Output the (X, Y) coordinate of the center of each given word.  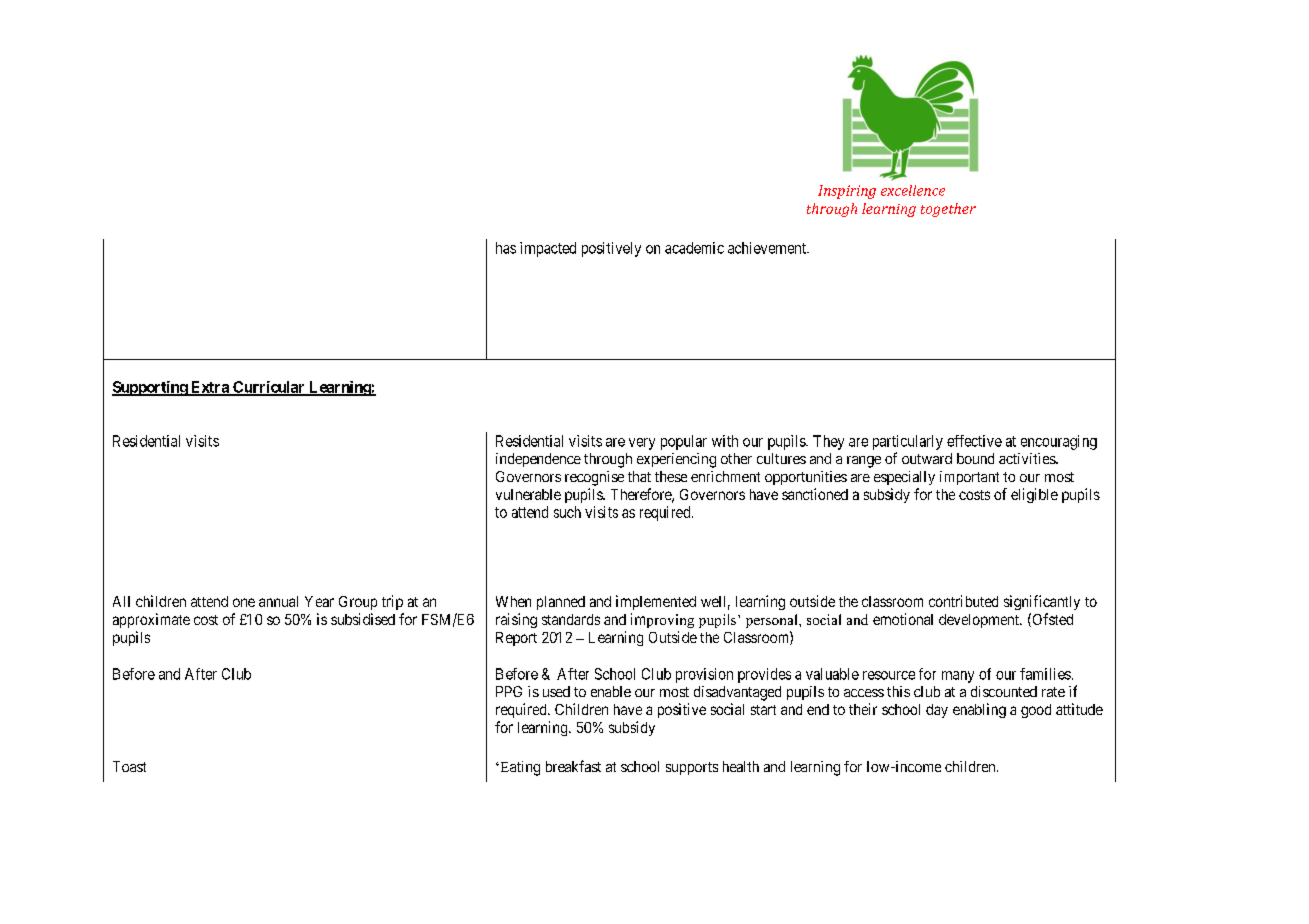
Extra (210, 388)
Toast (129, 766)
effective (974, 441)
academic (694, 248)
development (980, 621)
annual (278, 601)
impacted (548, 249)
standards (571, 619)
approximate (151, 620)
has (506, 248)
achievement (768, 248)
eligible (1034, 495)
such (567, 512)
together (948, 210)
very (642, 444)
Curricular (269, 388)
